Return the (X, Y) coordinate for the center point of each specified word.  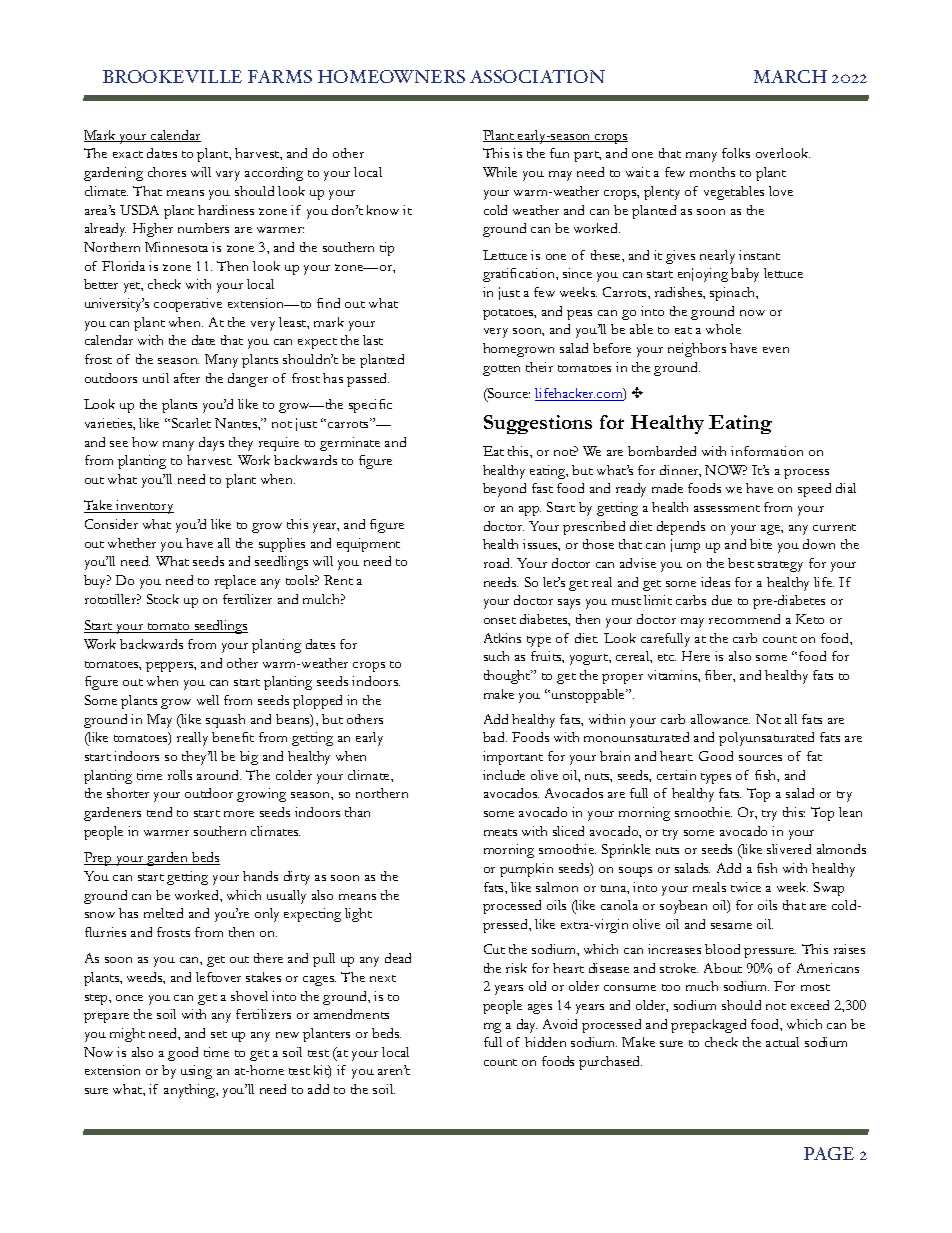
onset (500, 620)
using (196, 1072)
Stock (163, 599)
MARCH (790, 76)
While (500, 172)
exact (128, 154)
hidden (545, 1042)
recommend (744, 619)
